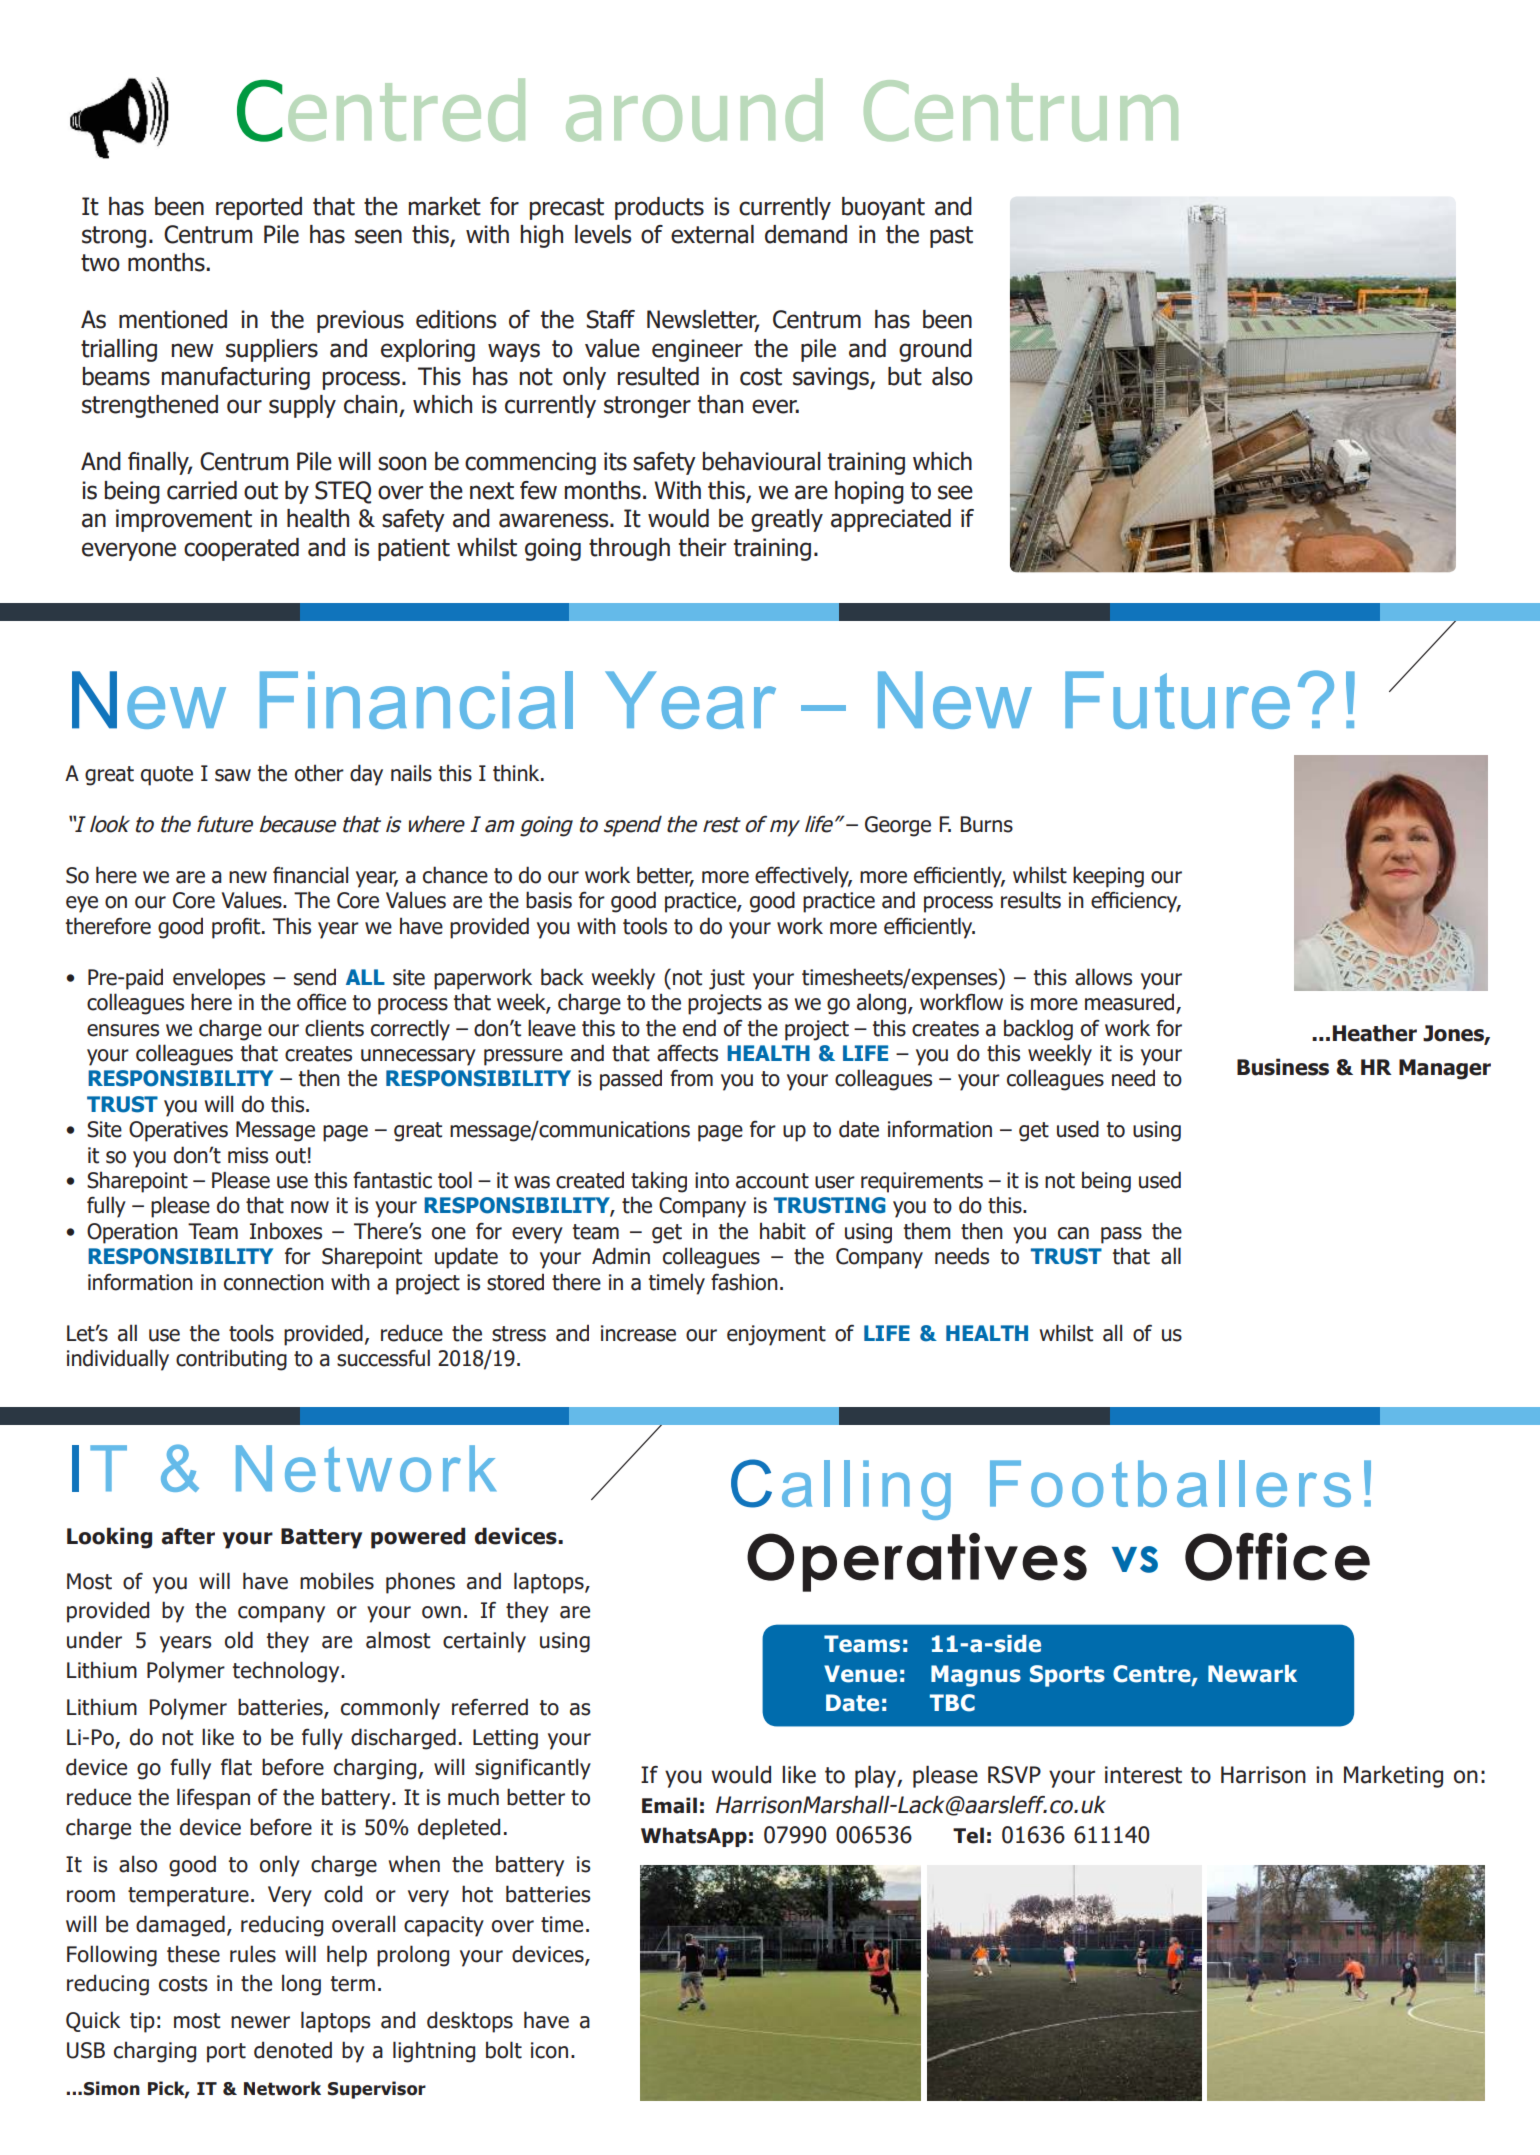 This document has width=1540, height=2155. Describe the element at coordinates (691, 1078) in the document. I see `from` at that location.
